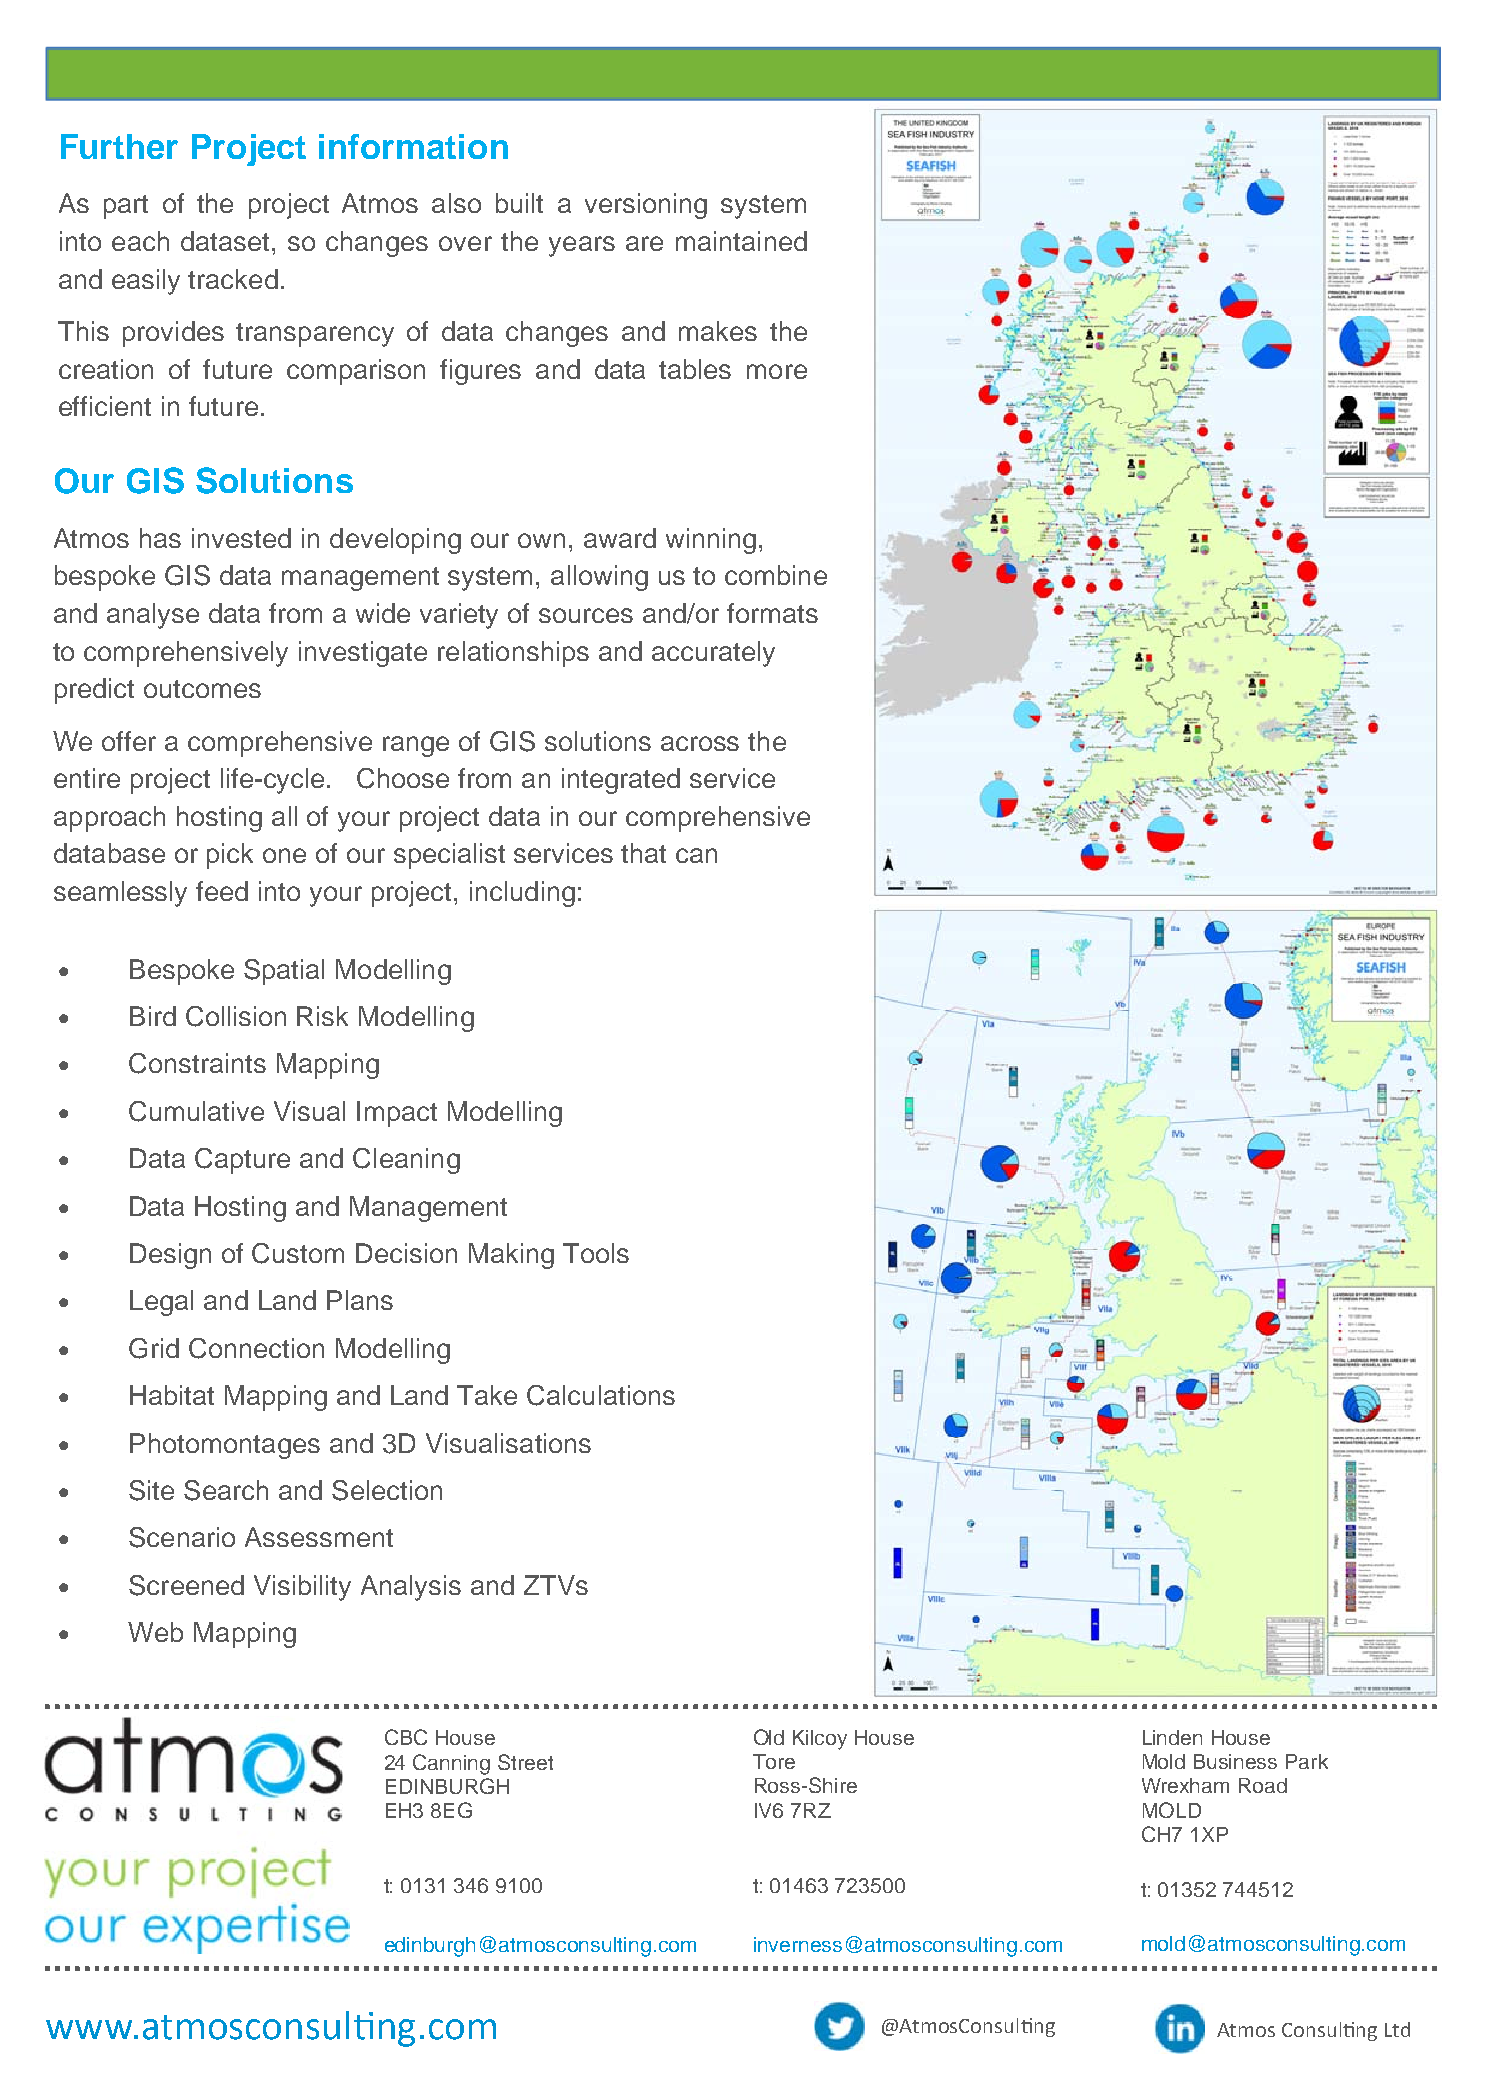 This image has height=2100, width=1485. I want to click on maintained, so click(741, 241).
